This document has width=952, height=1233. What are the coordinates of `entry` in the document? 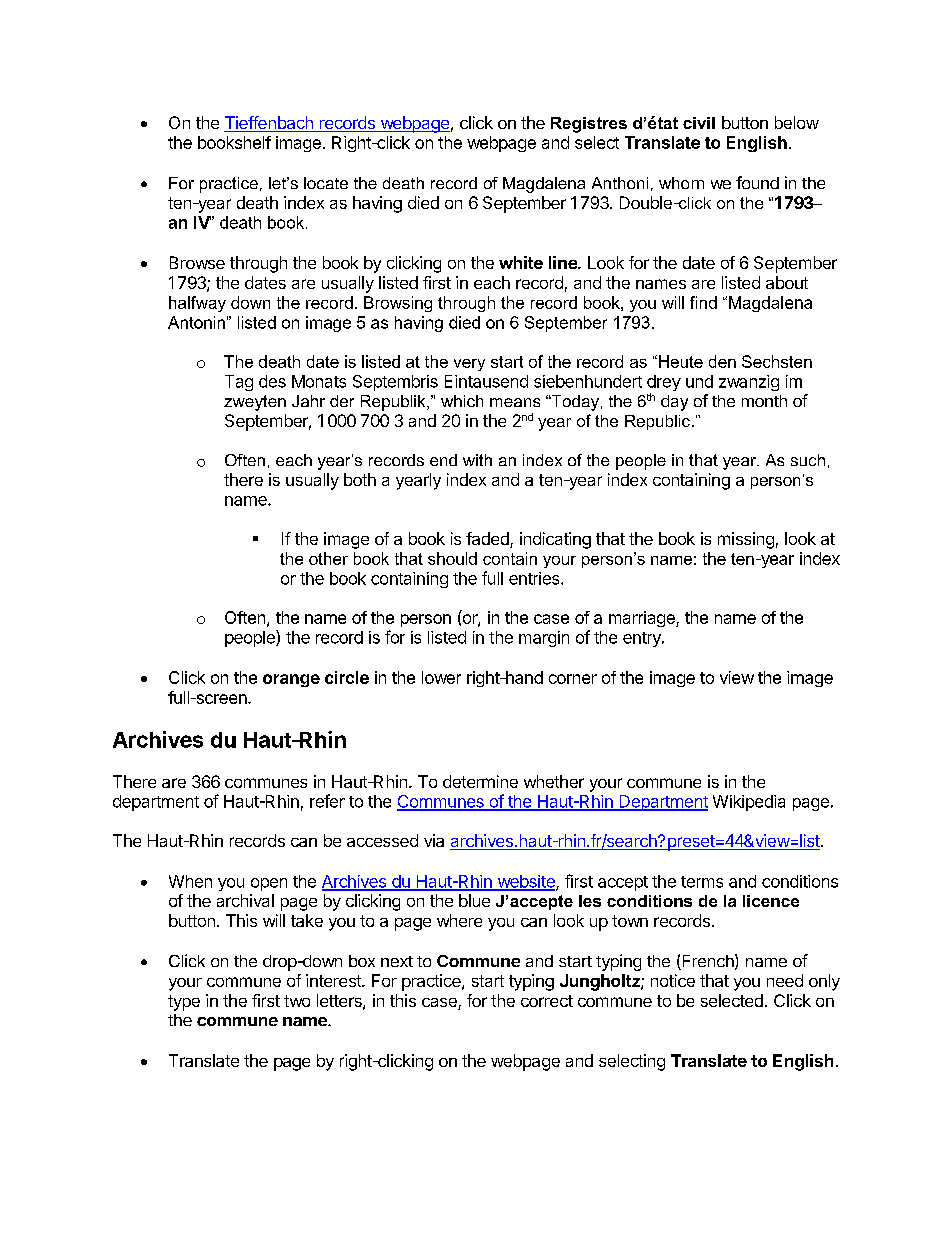 It's located at (643, 639).
